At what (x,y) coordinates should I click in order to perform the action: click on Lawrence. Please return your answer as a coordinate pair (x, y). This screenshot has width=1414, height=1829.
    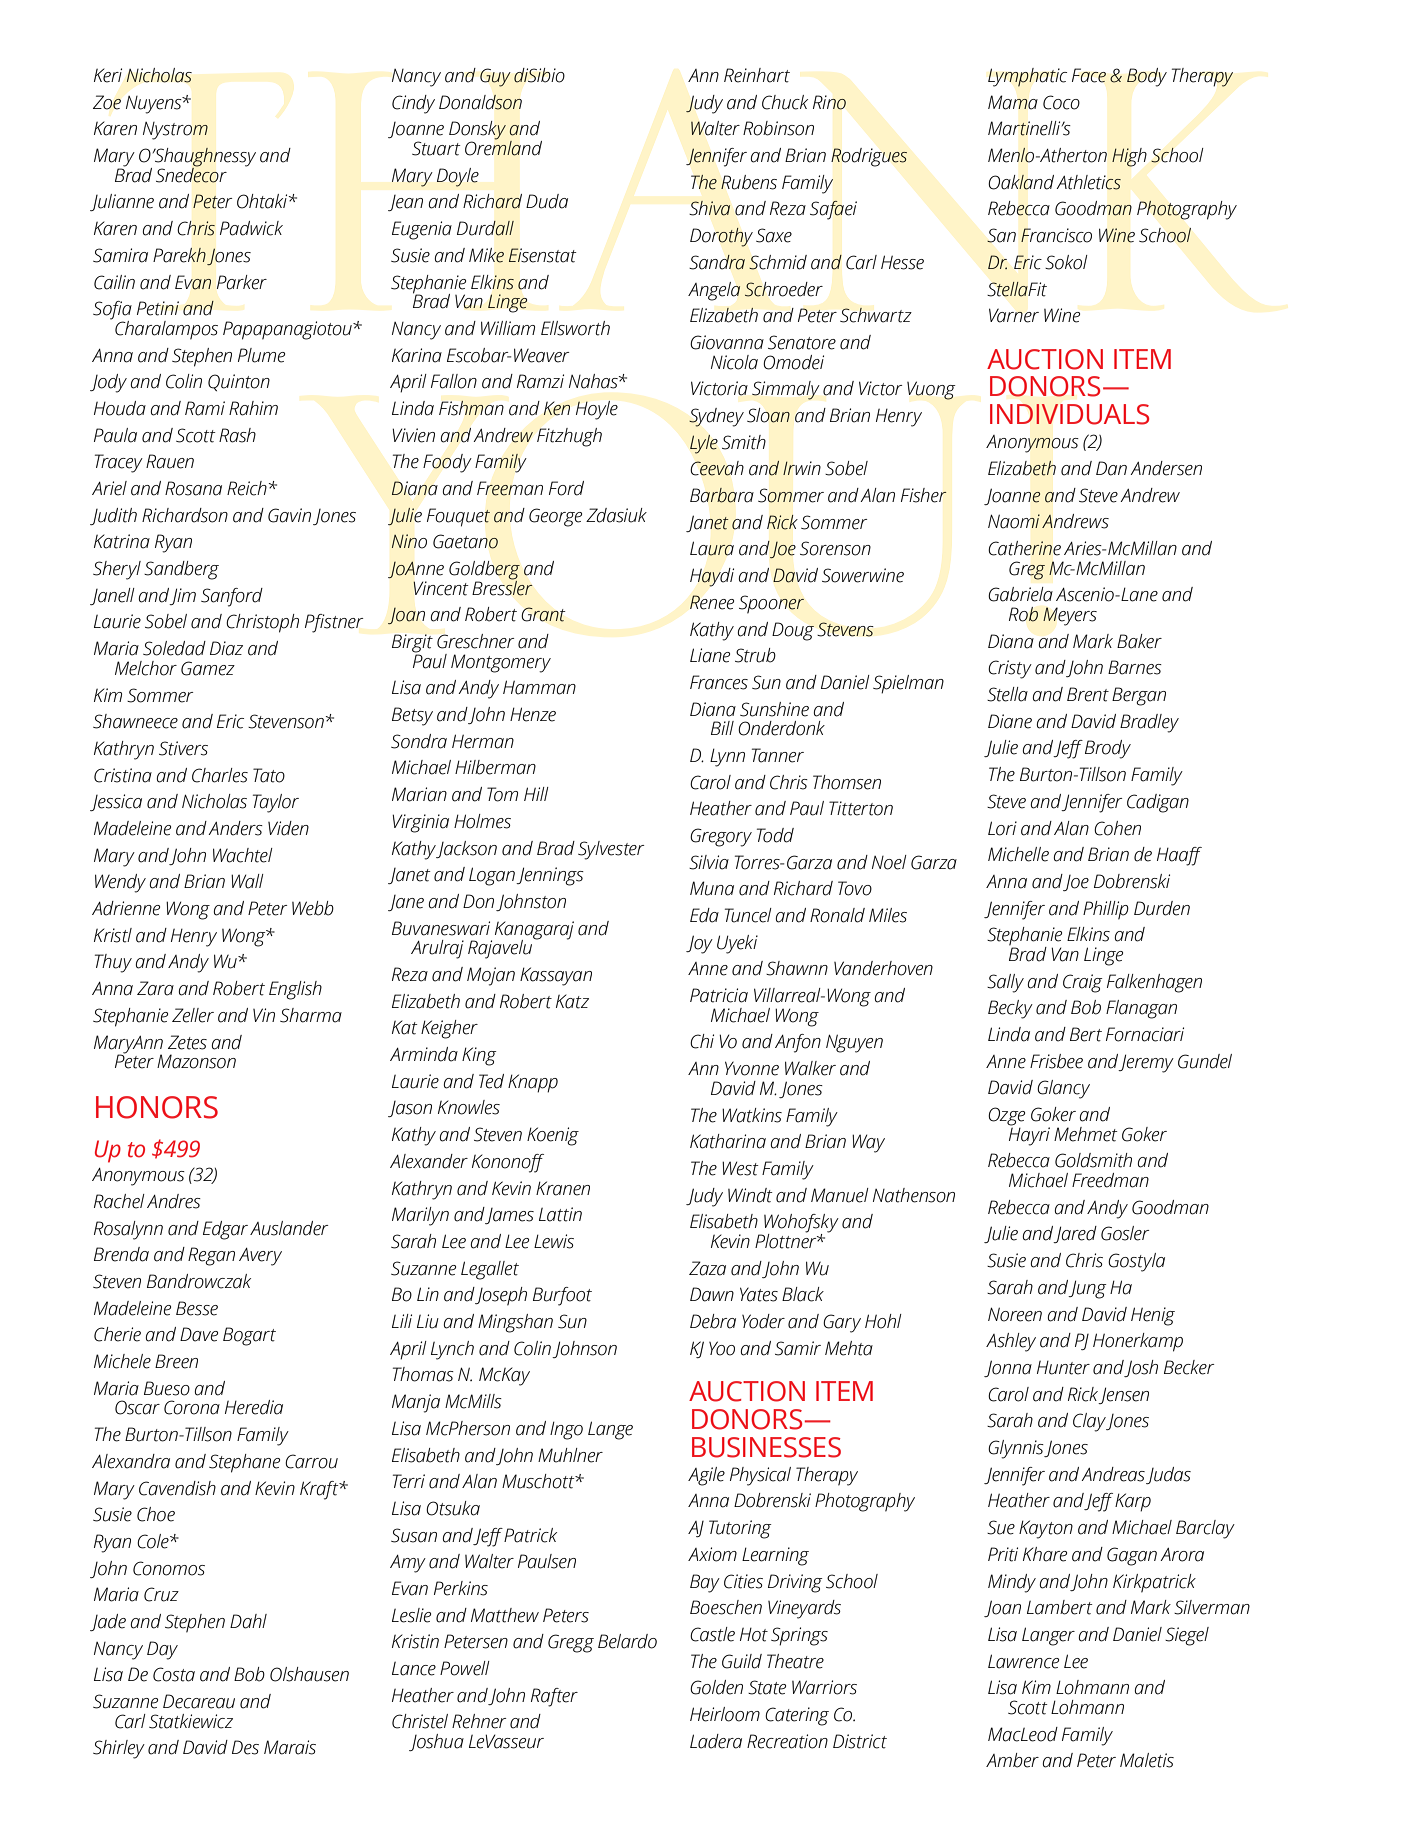
    Looking at the image, I should click on (1023, 1661).
